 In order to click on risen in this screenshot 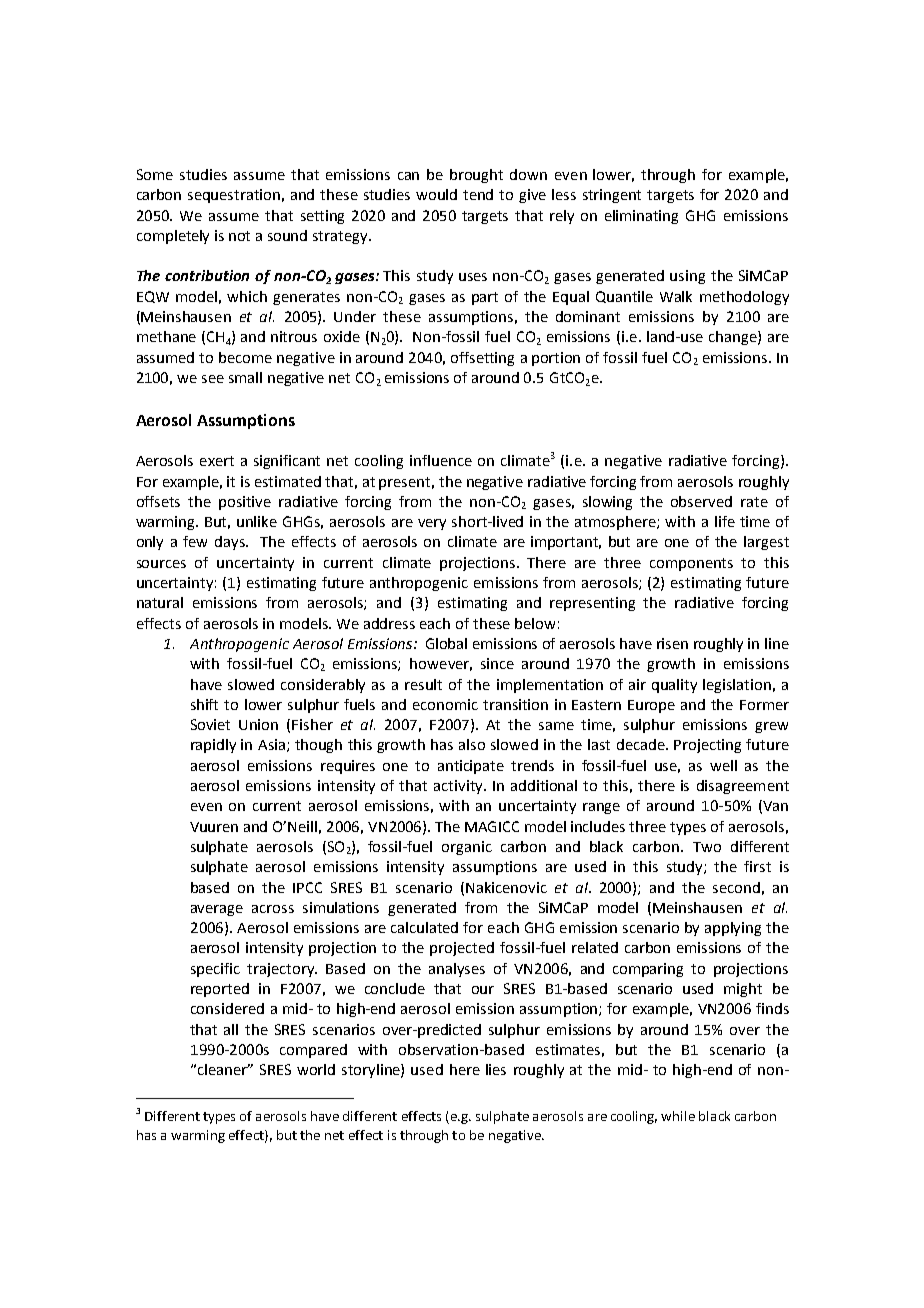, I will do `click(672, 643)`.
